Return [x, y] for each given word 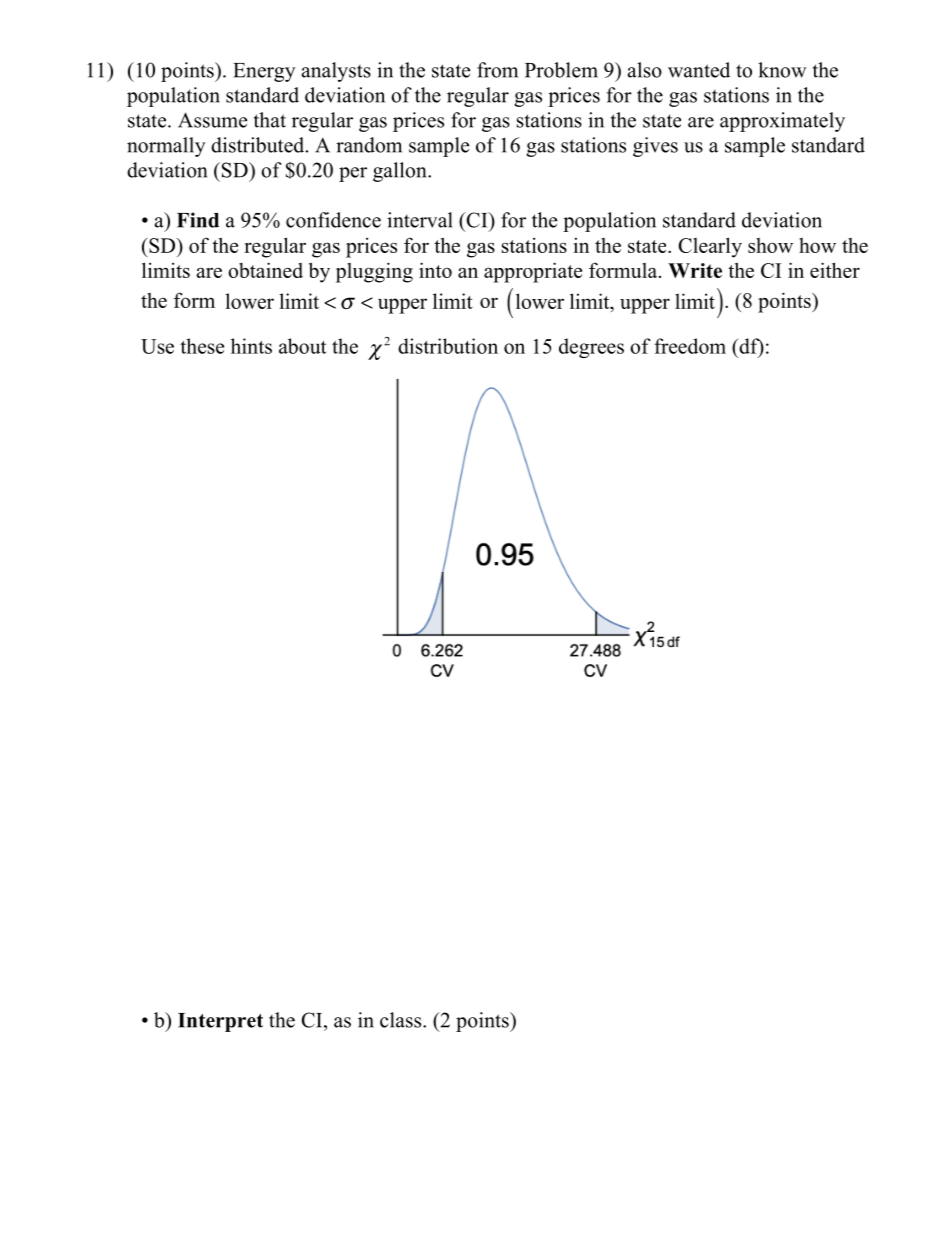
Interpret [220, 1022]
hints [251, 346]
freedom [690, 346]
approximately [782, 122]
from [497, 70]
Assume [212, 120]
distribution [448, 346]
